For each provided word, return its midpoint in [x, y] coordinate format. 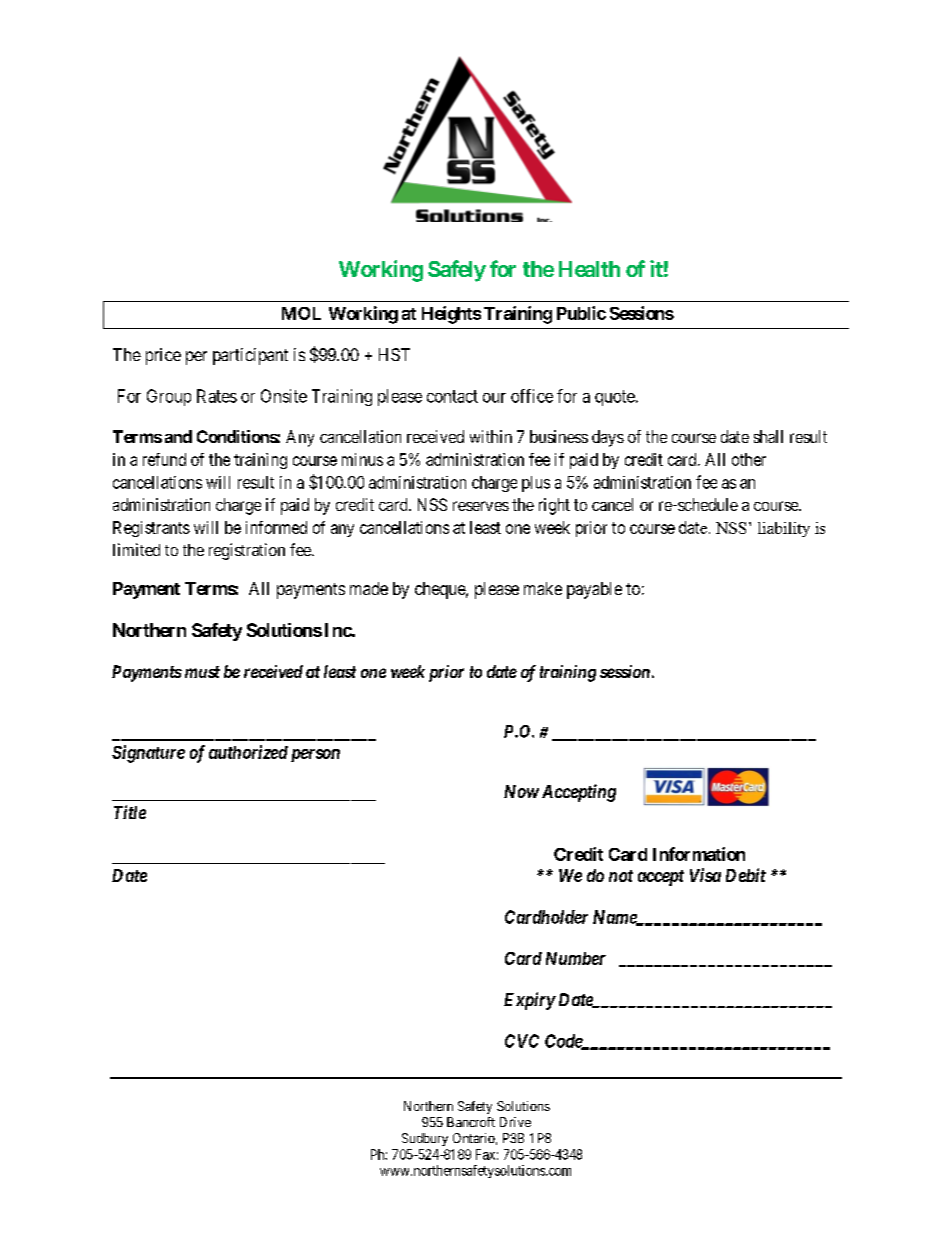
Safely [457, 271]
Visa [705, 875]
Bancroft [471, 1122]
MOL [301, 313]
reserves [481, 506]
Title [130, 812]
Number [576, 958]
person [315, 755]
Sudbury [425, 1139]
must [202, 672]
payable [594, 590]
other [749, 459]
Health [589, 269]
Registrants [151, 529]
